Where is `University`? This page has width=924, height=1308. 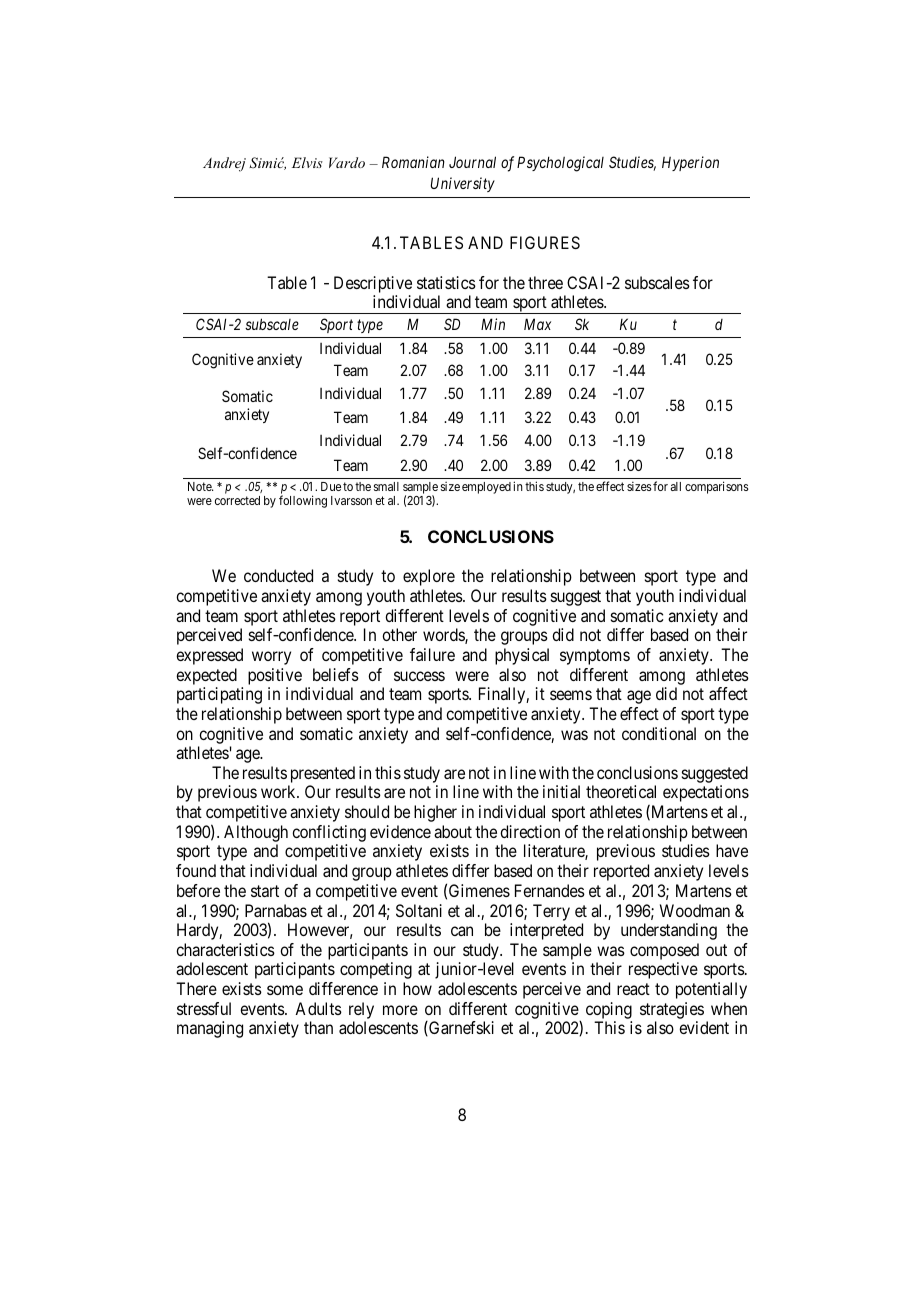
University is located at coordinates (463, 184).
